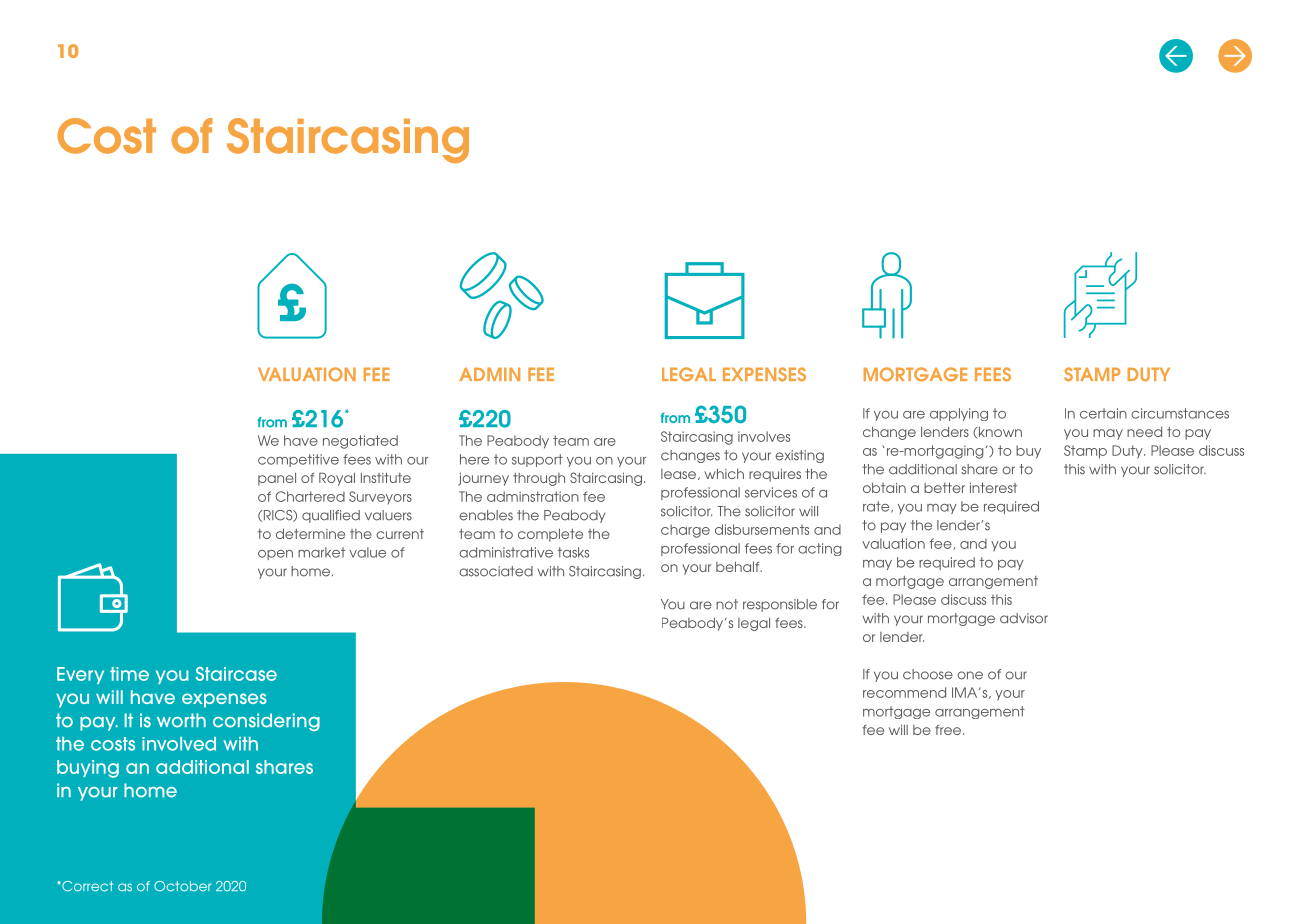  I want to click on October, so click(182, 886).
